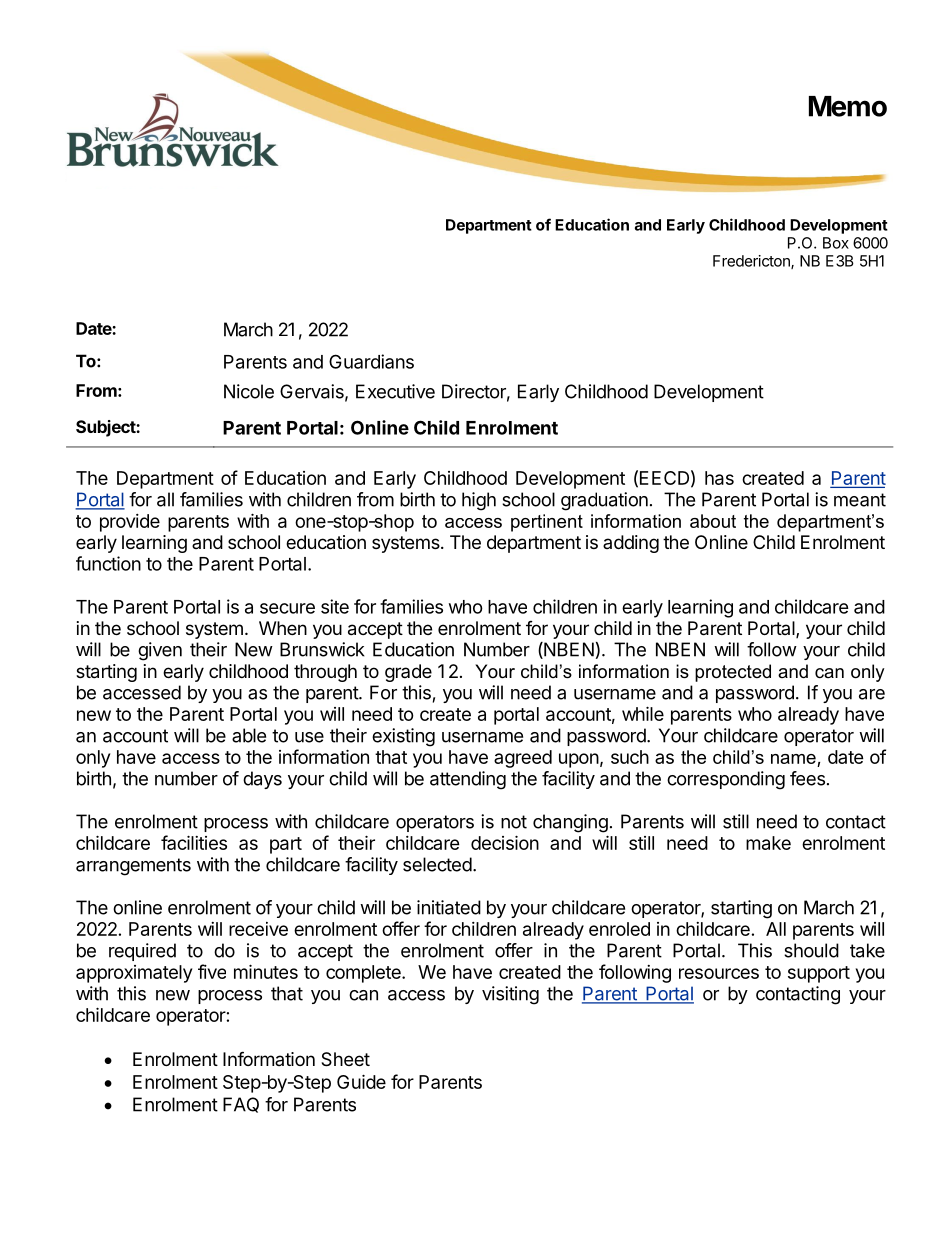 The image size is (952, 1233). Describe the element at coordinates (848, 106) in the image. I see `Memo` at that location.
